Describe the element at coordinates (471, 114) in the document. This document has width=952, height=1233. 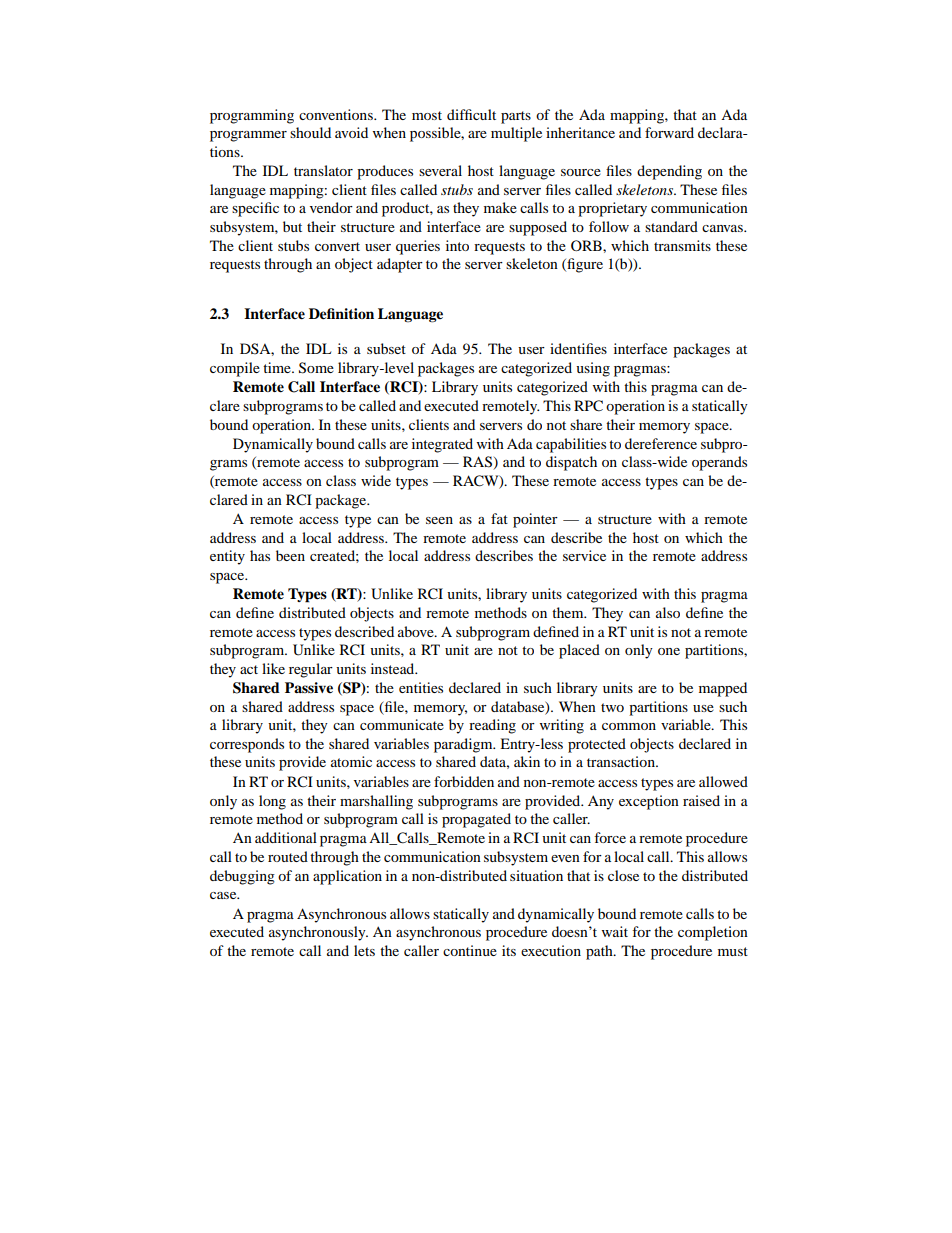
I see `difficult` at that location.
